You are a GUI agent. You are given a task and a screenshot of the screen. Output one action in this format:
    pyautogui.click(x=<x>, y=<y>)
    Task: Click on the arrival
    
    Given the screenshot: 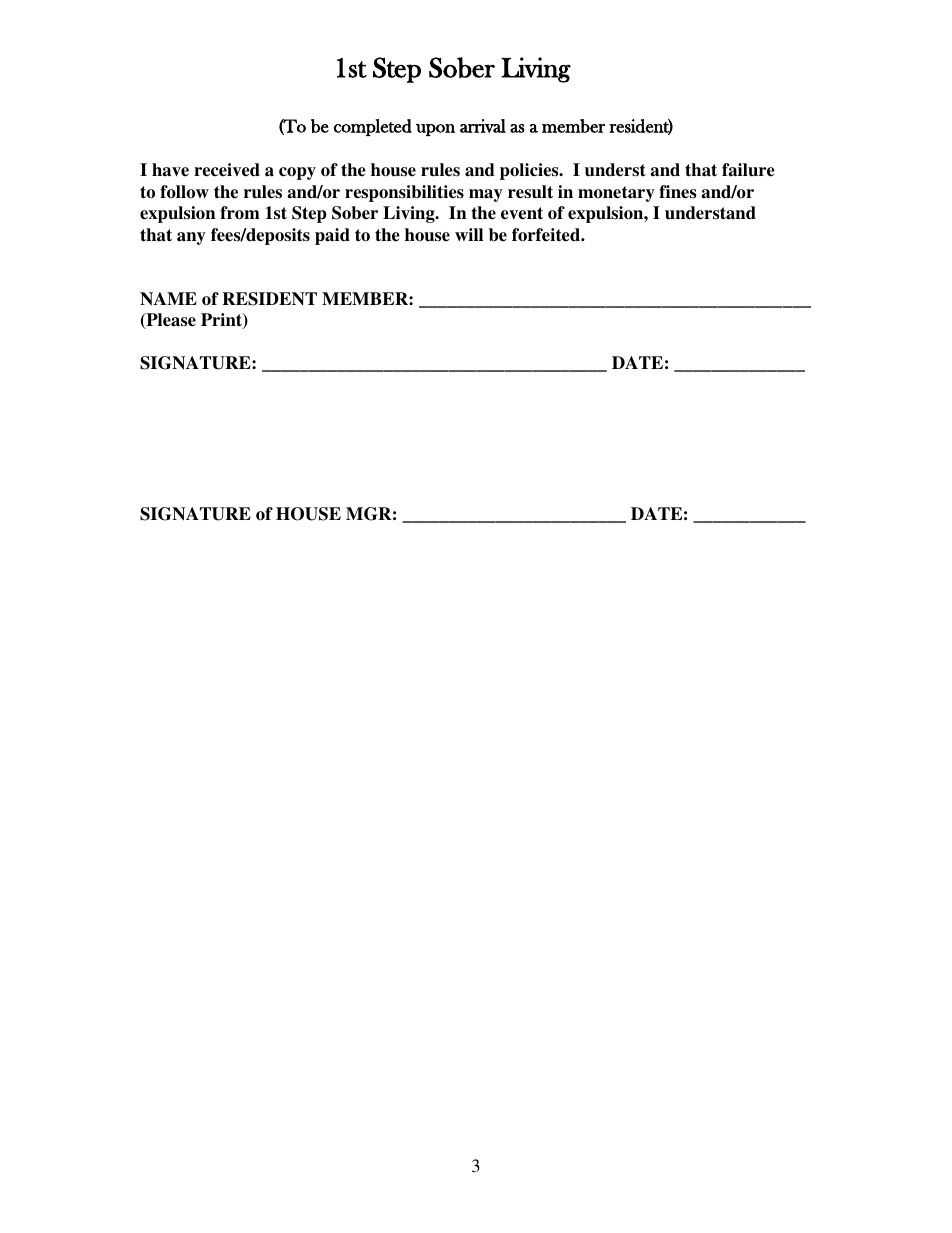 What is the action you would take?
    pyautogui.click(x=483, y=126)
